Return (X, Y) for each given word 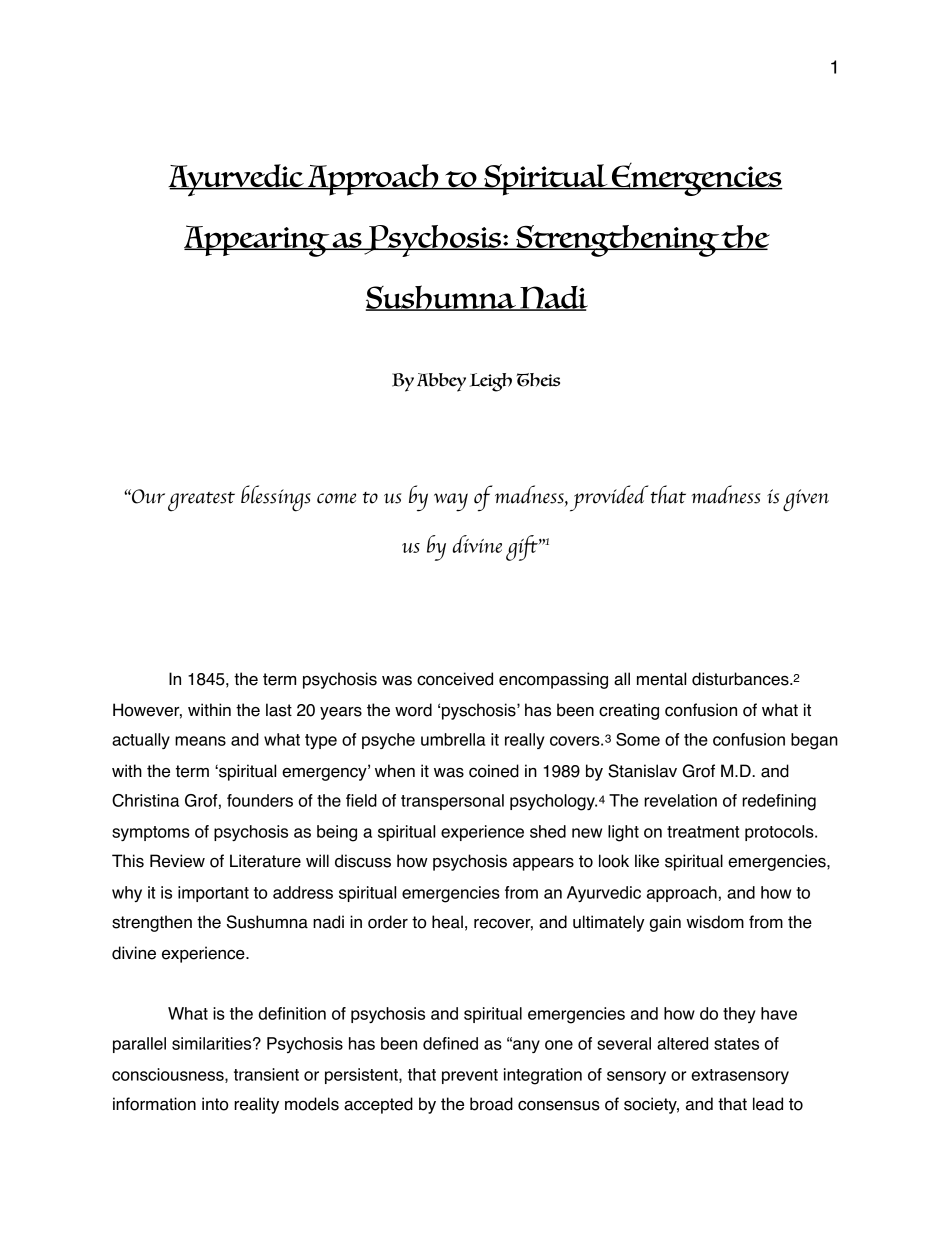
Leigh (490, 382)
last (279, 710)
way (451, 502)
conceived (455, 679)
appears (543, 864)
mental (661, 679)
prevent (470, 1076)
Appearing (258, 241)
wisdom (715, 922)
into (215, 1104)
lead (768, 1104)
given (806, 500)
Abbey (441, 382)
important (213, 894)
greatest (201, 502)
